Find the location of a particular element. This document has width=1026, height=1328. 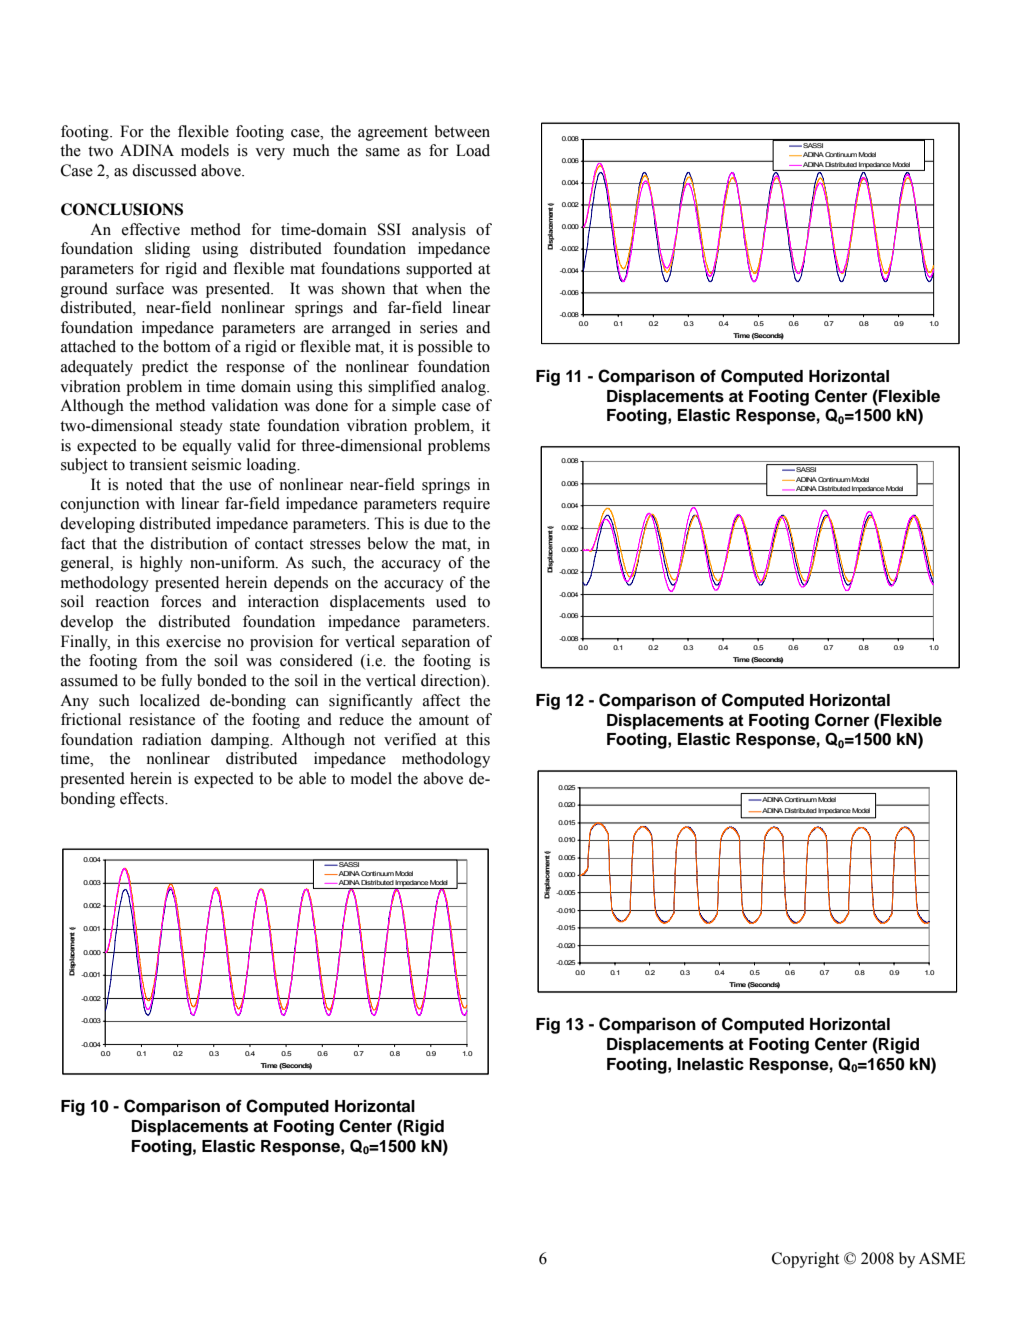

between is located at coordinates (462, 131).
